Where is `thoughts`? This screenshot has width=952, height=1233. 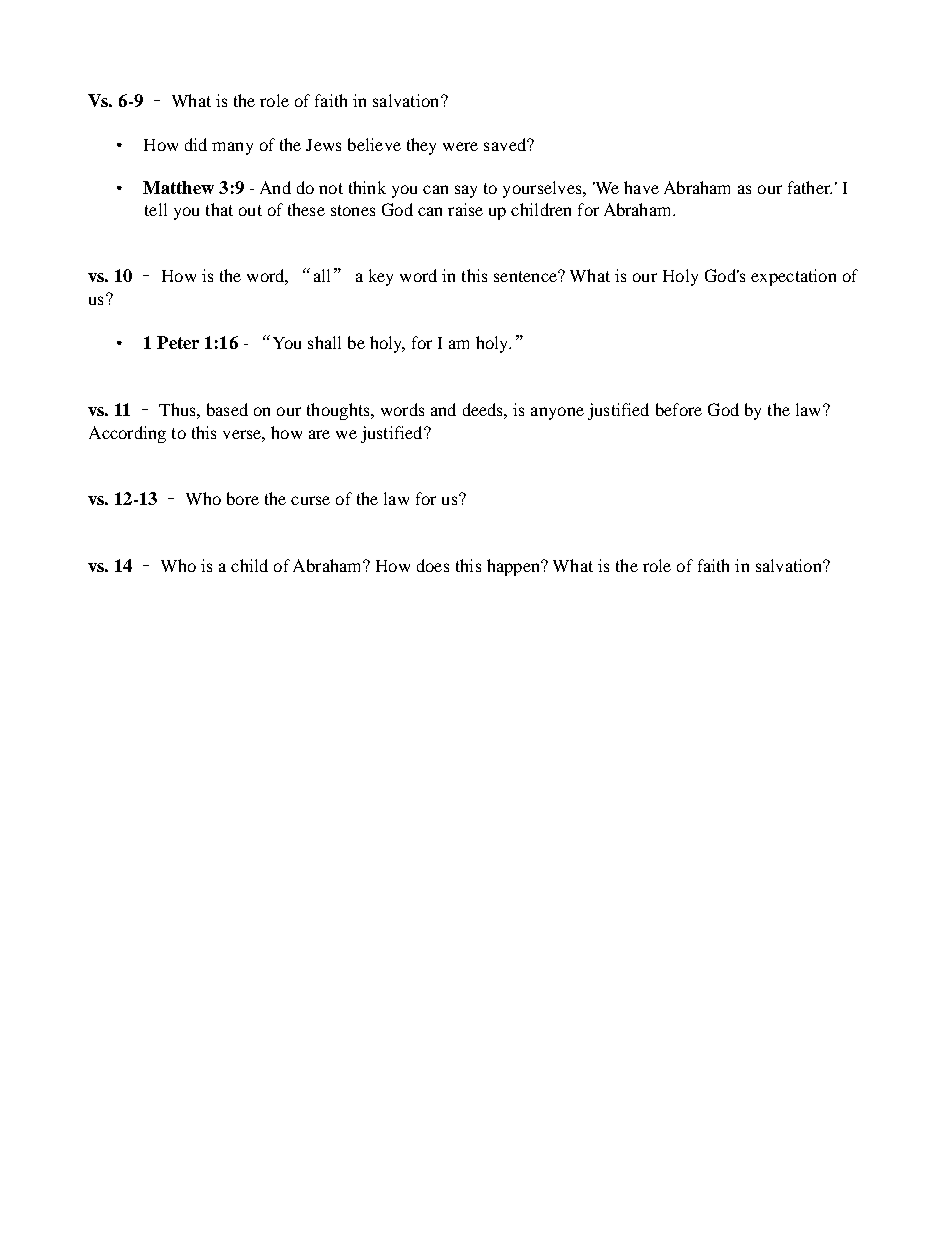 thoughts is located at coordinates (339, 411).
